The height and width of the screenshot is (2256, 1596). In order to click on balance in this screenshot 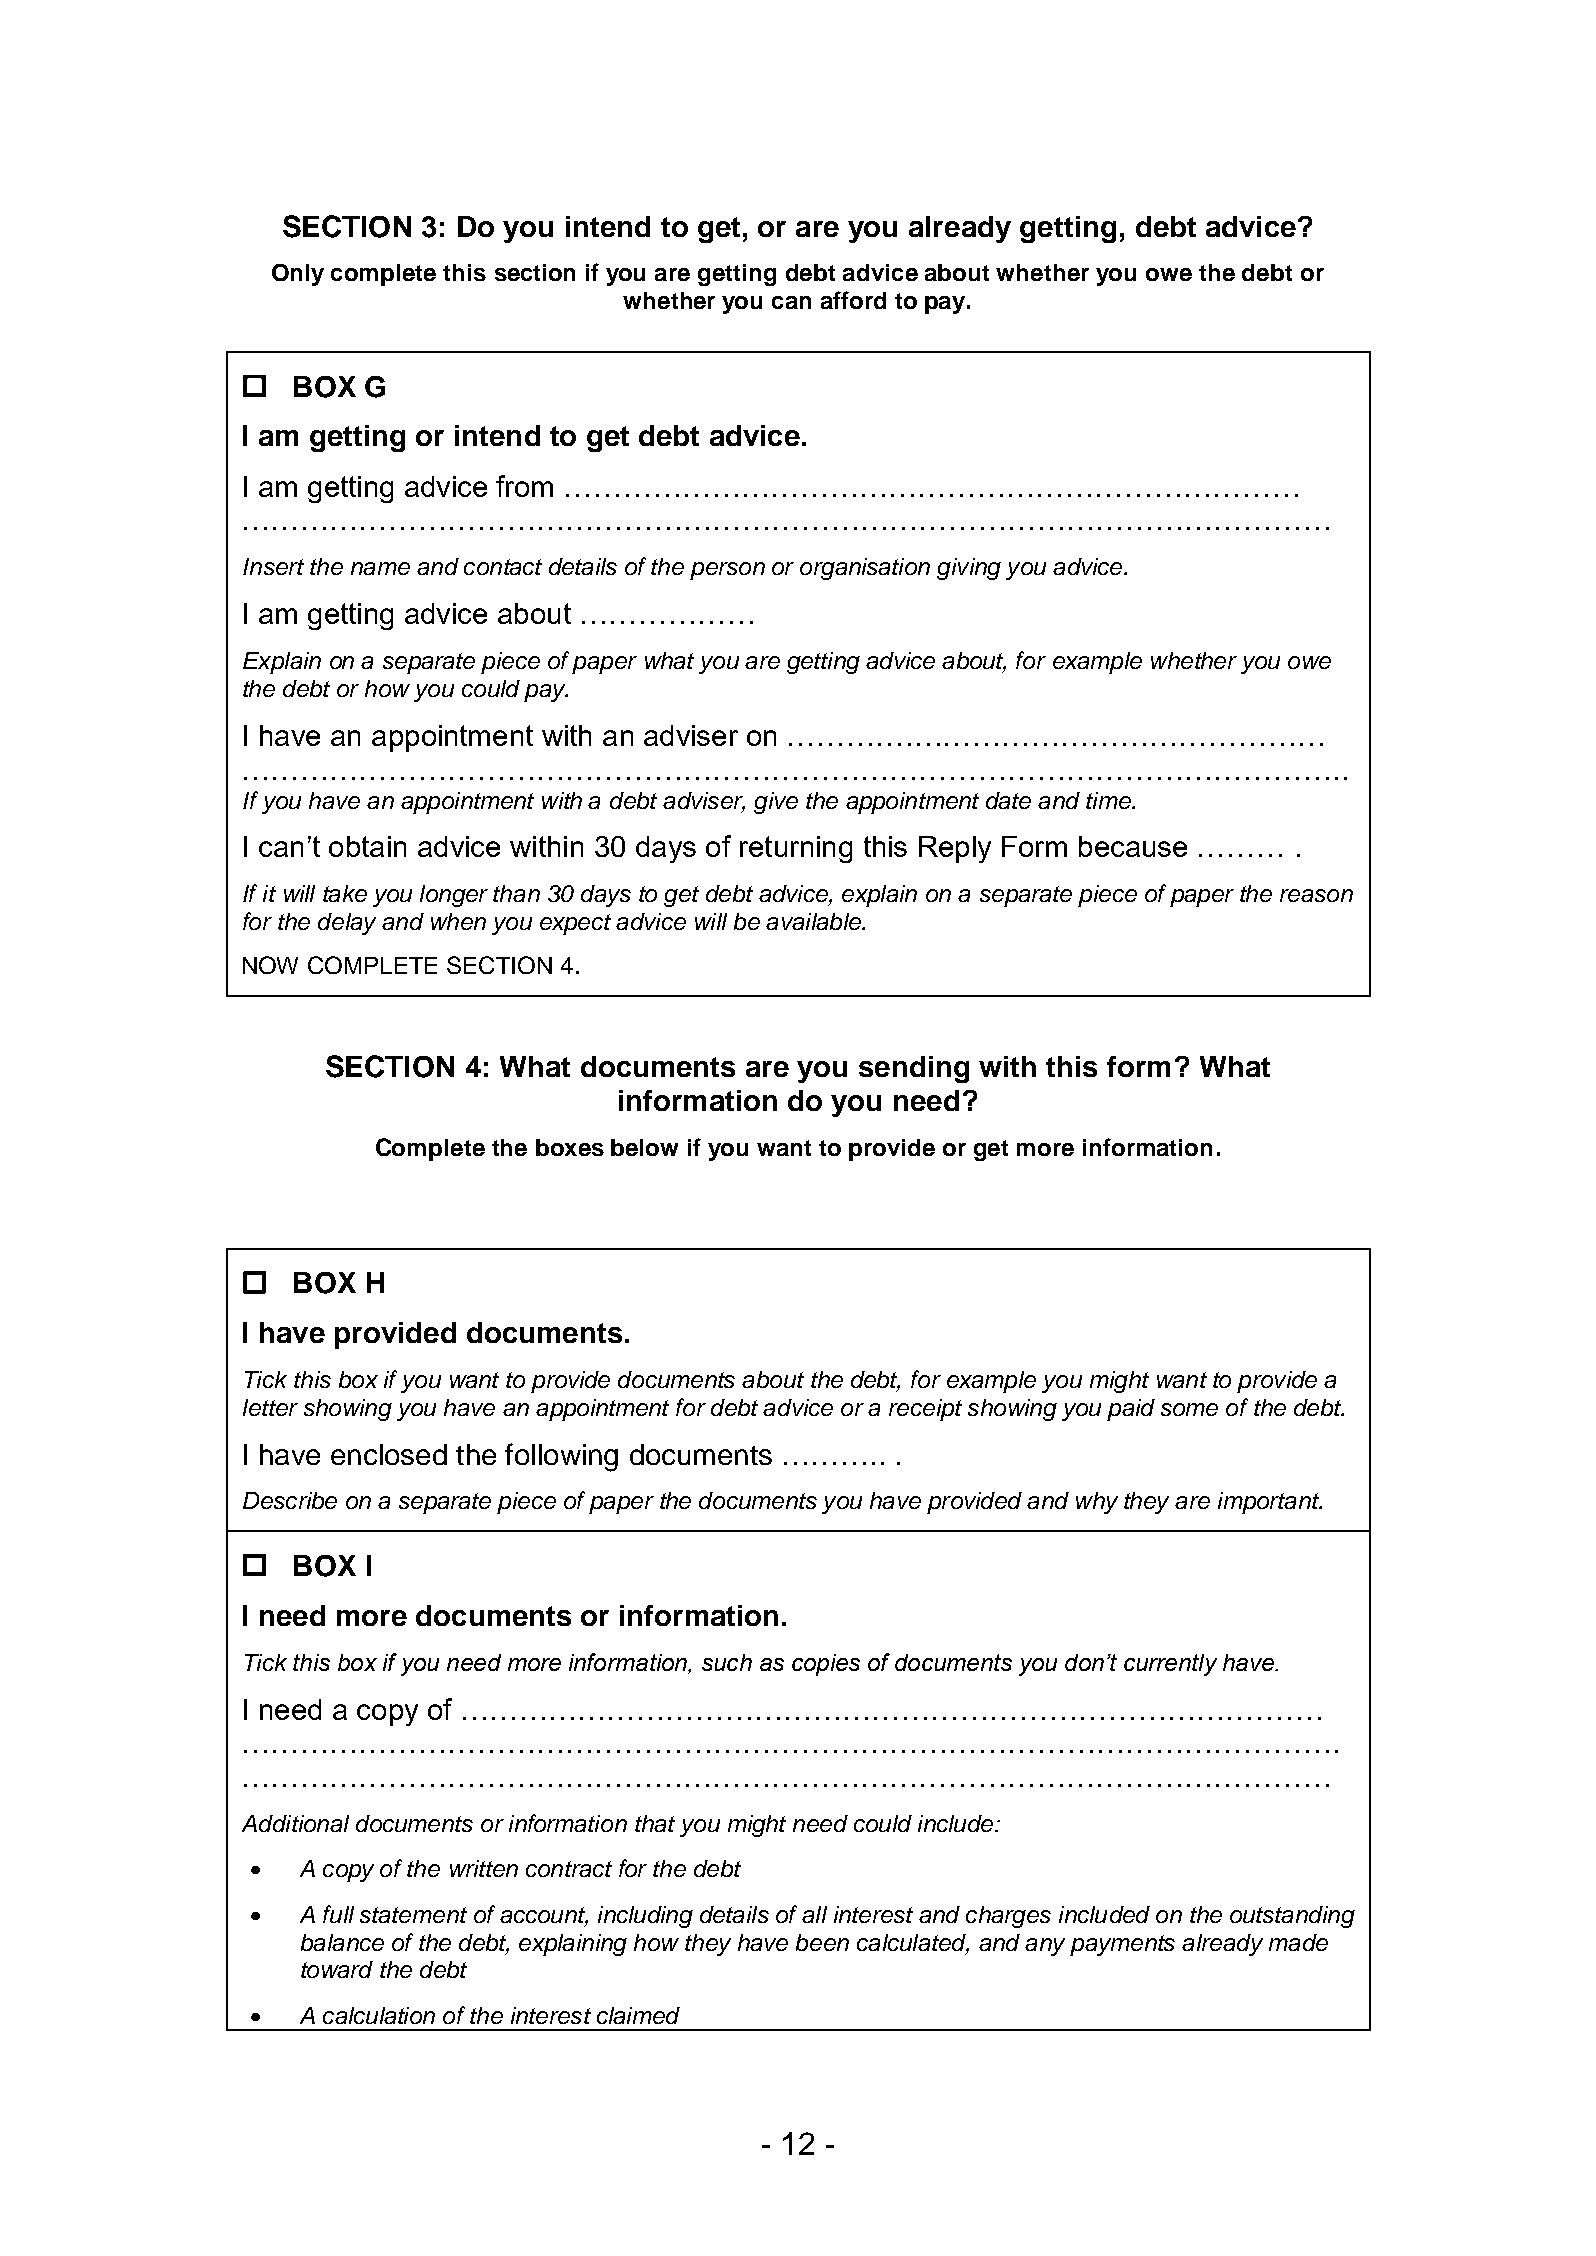, I will do `click(342, 1942)`.
